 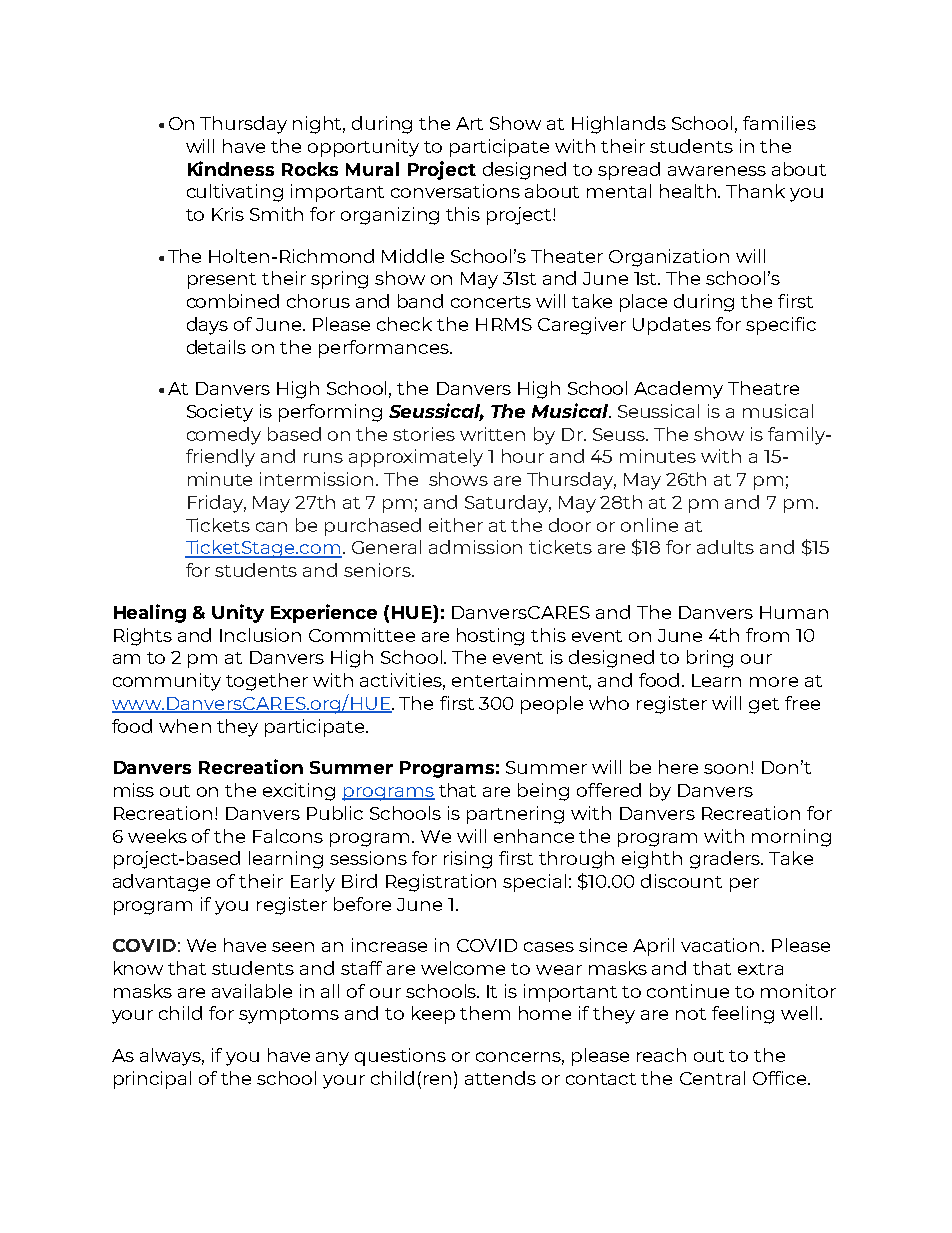 What do you see at coordinates (500, 1078) in the screenshot?
I see `attends` at bounding box center [500, 1078].
